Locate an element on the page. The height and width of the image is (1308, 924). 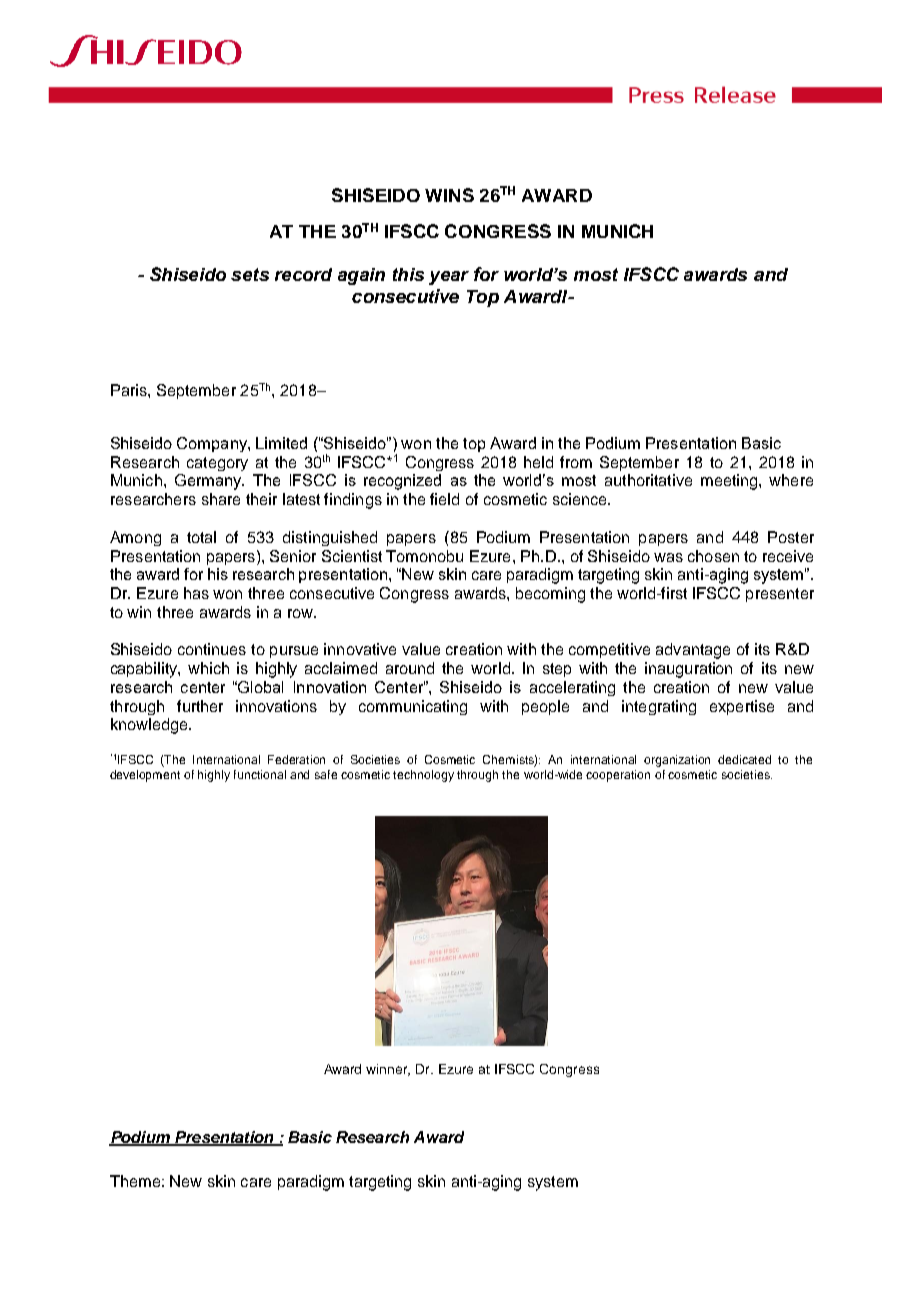
continues is located at coordinates (212, 649).
